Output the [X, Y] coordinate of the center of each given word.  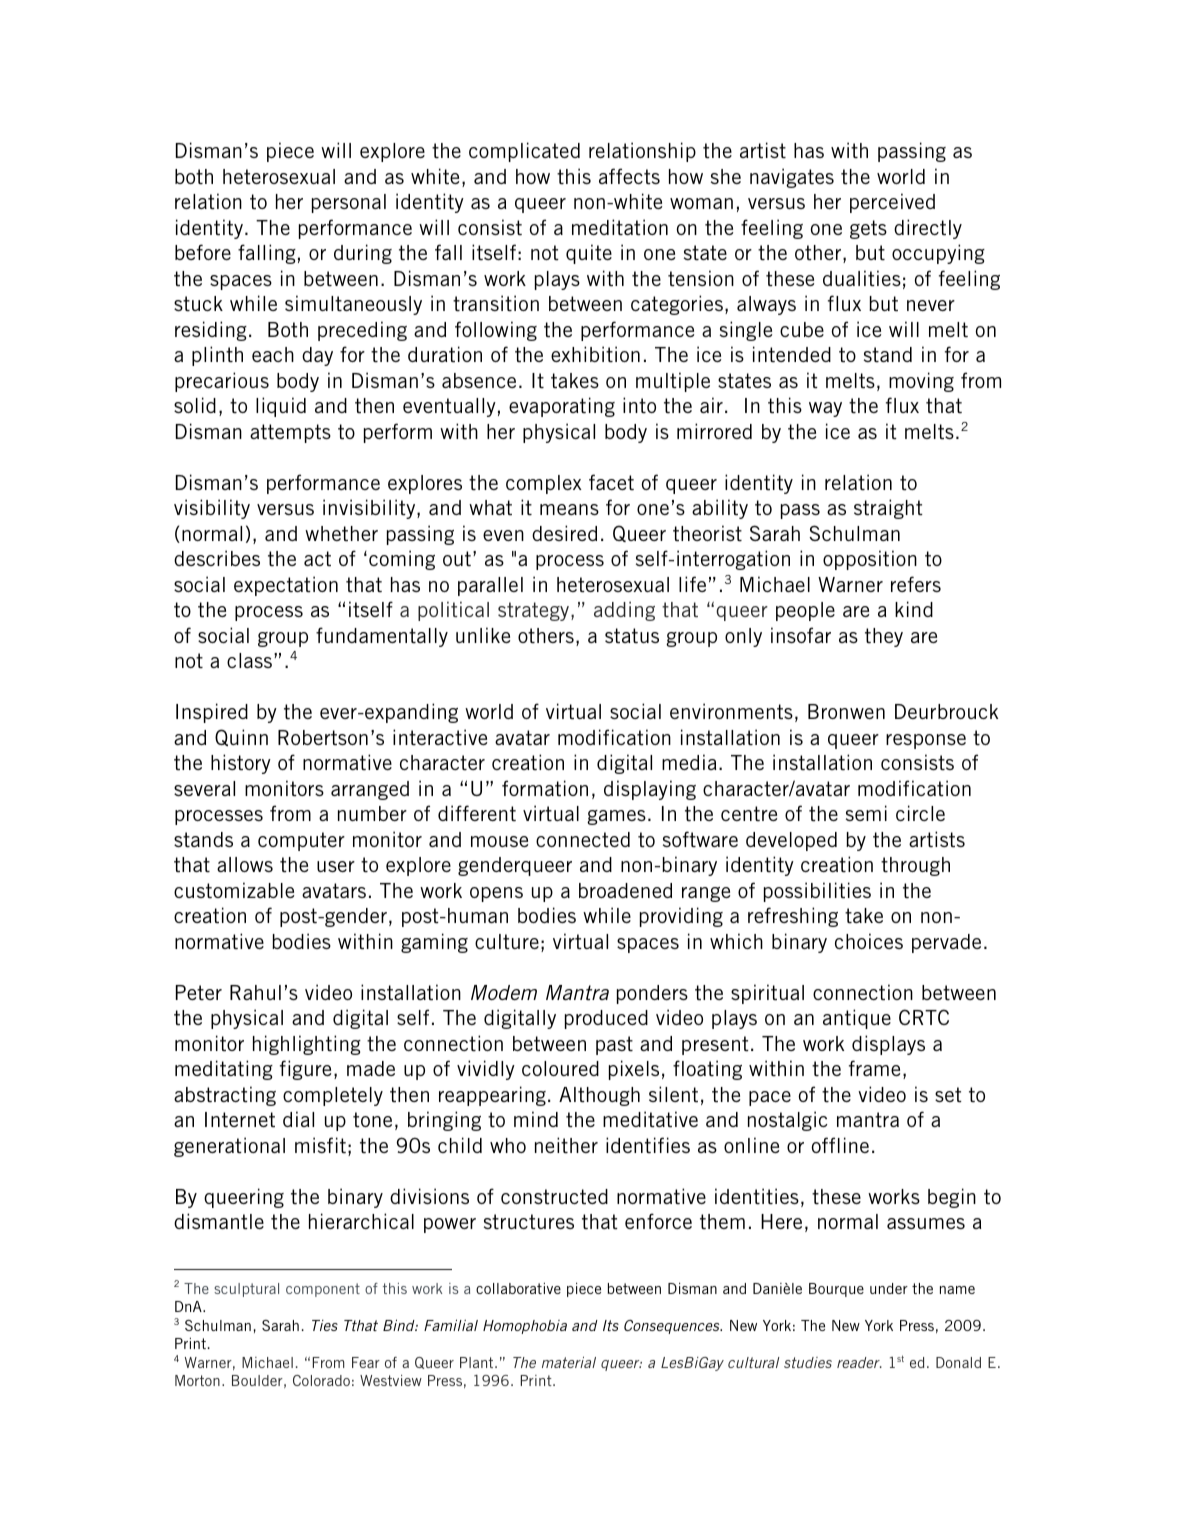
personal [349, 203]
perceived [892, 203]
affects [629, 176]
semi [866, 813]
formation [545, 788]
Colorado [321, 1380]
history [241, 764]
